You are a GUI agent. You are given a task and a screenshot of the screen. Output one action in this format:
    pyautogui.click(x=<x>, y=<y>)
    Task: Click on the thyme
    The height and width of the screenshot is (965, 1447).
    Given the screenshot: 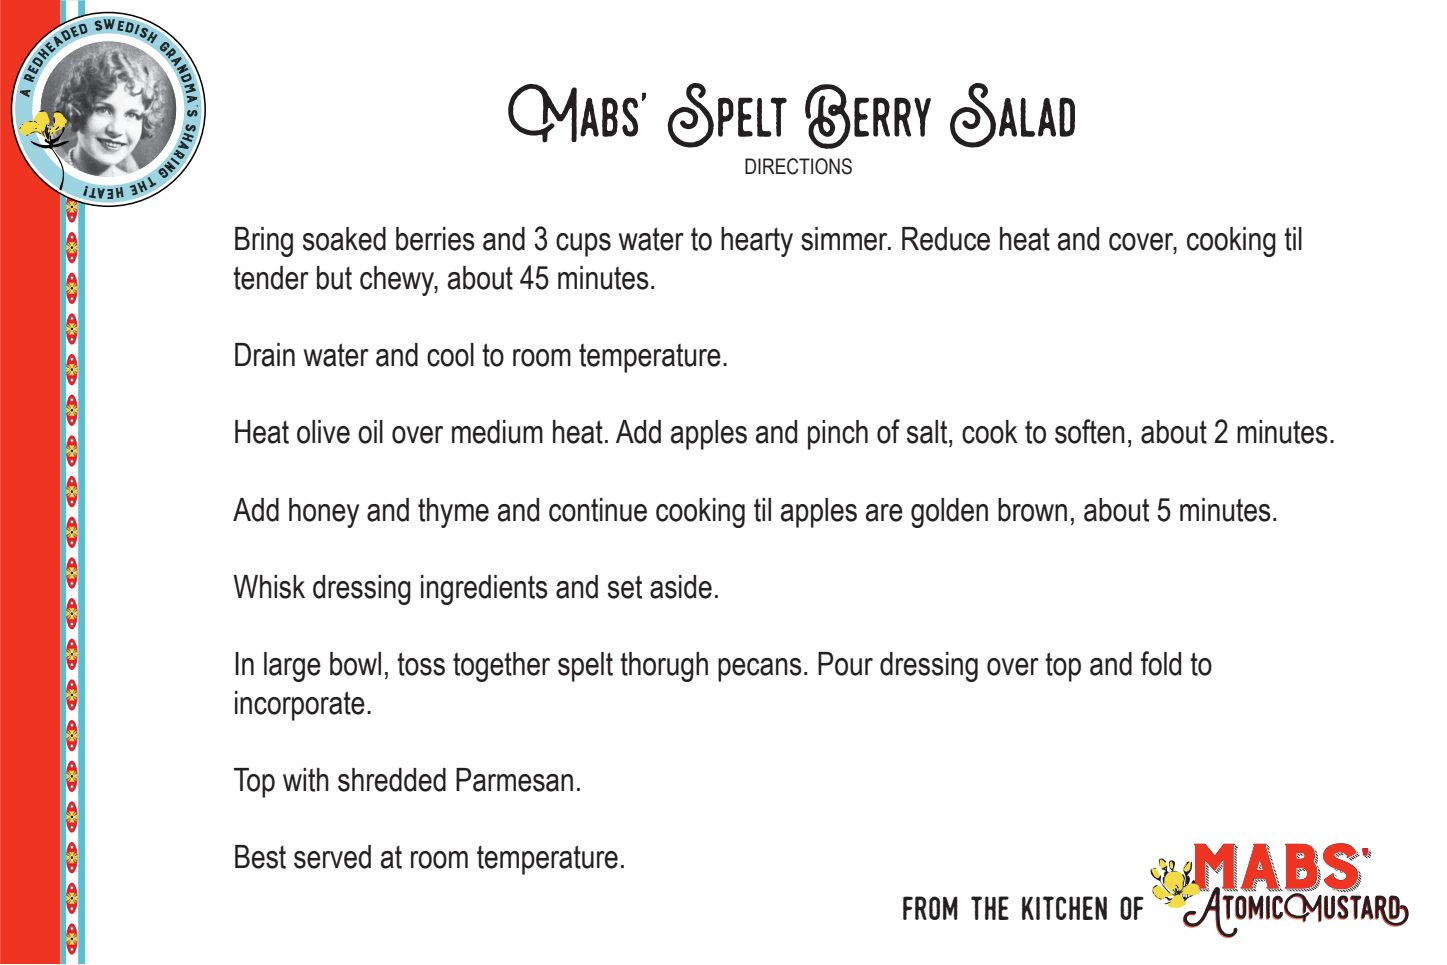 What is the action you would take?
    pyautogui.click(x=453, y=513)
